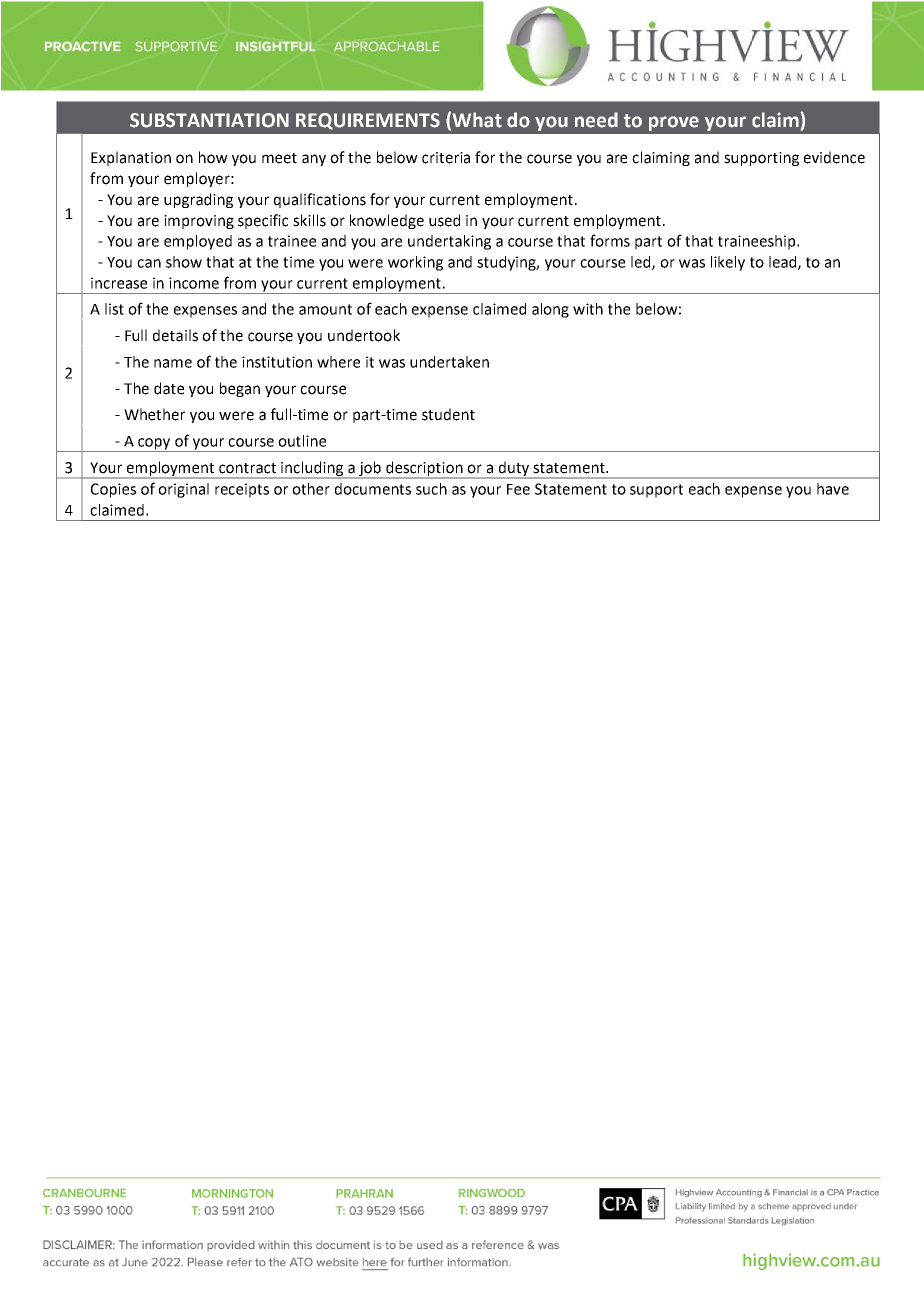 The width and height of the screenshot is (924, 1309). What do you see at coordinates (183, 490) in the screenshot?
I see `original` at bounding box center [183, 490].
